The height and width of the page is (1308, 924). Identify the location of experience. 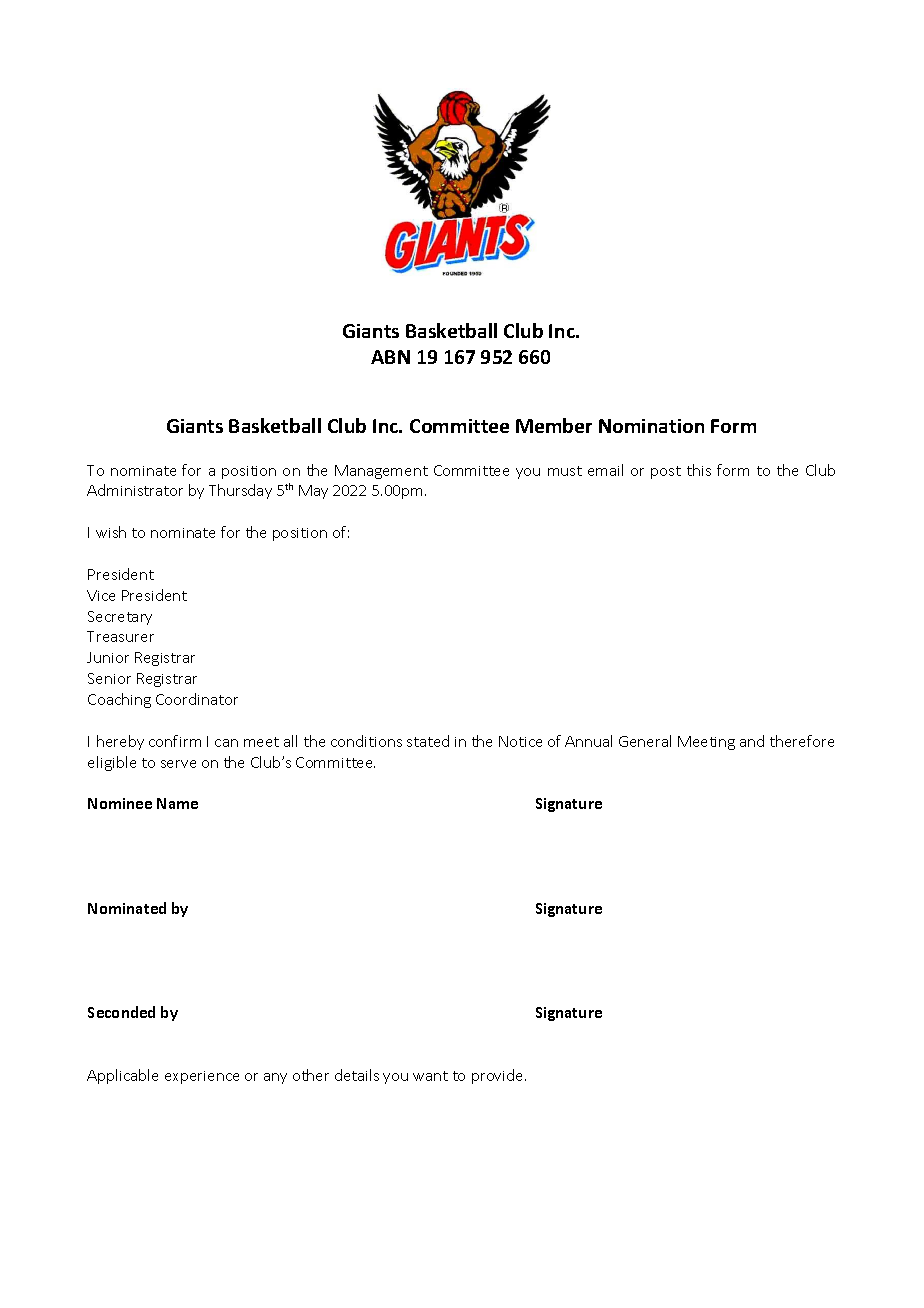
(202, 1077).
